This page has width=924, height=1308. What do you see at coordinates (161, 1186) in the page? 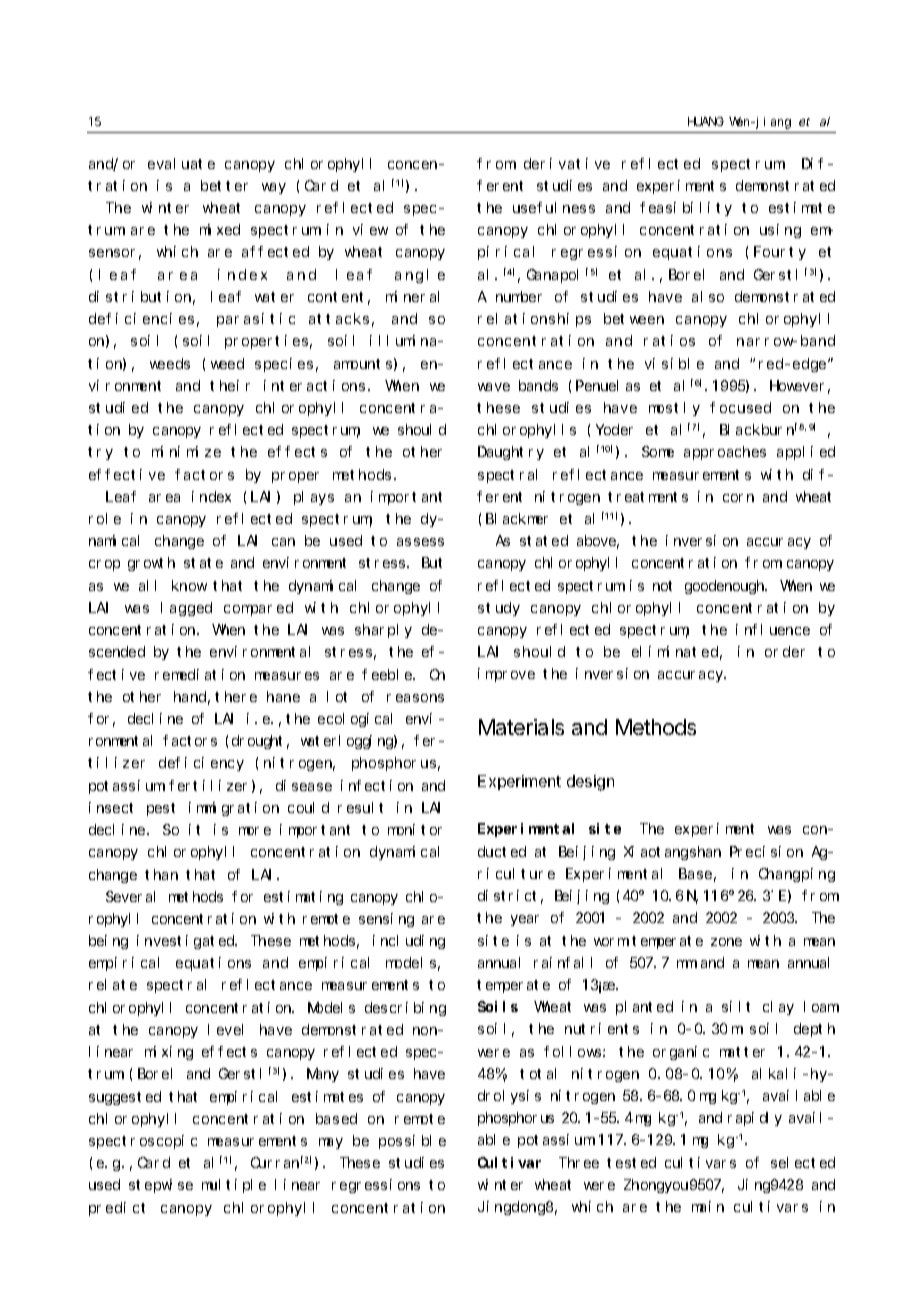
I see `stepwise` at bounding box center [161, 1186].
